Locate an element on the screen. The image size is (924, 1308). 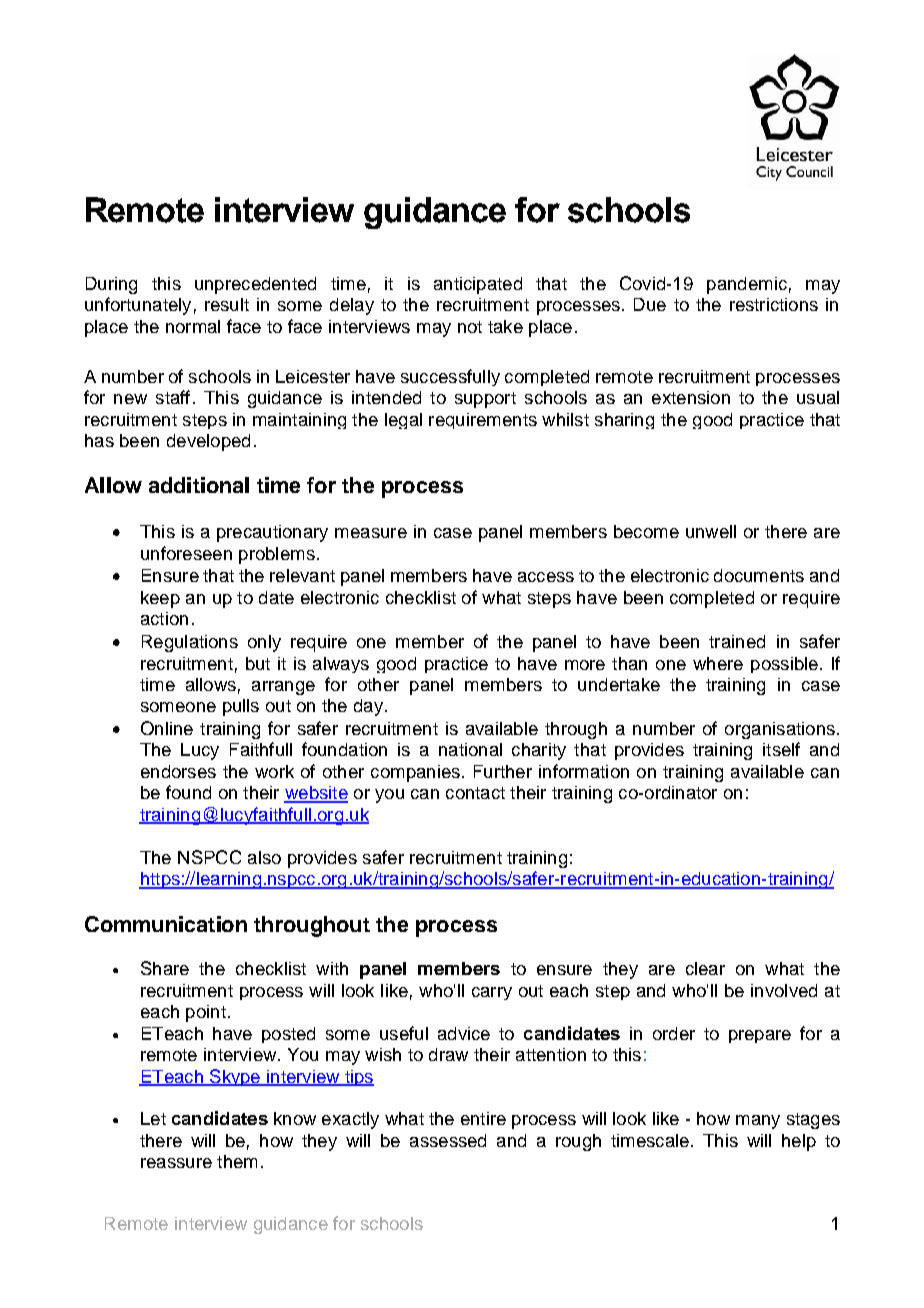
not is located at coordinates (470, 327).
